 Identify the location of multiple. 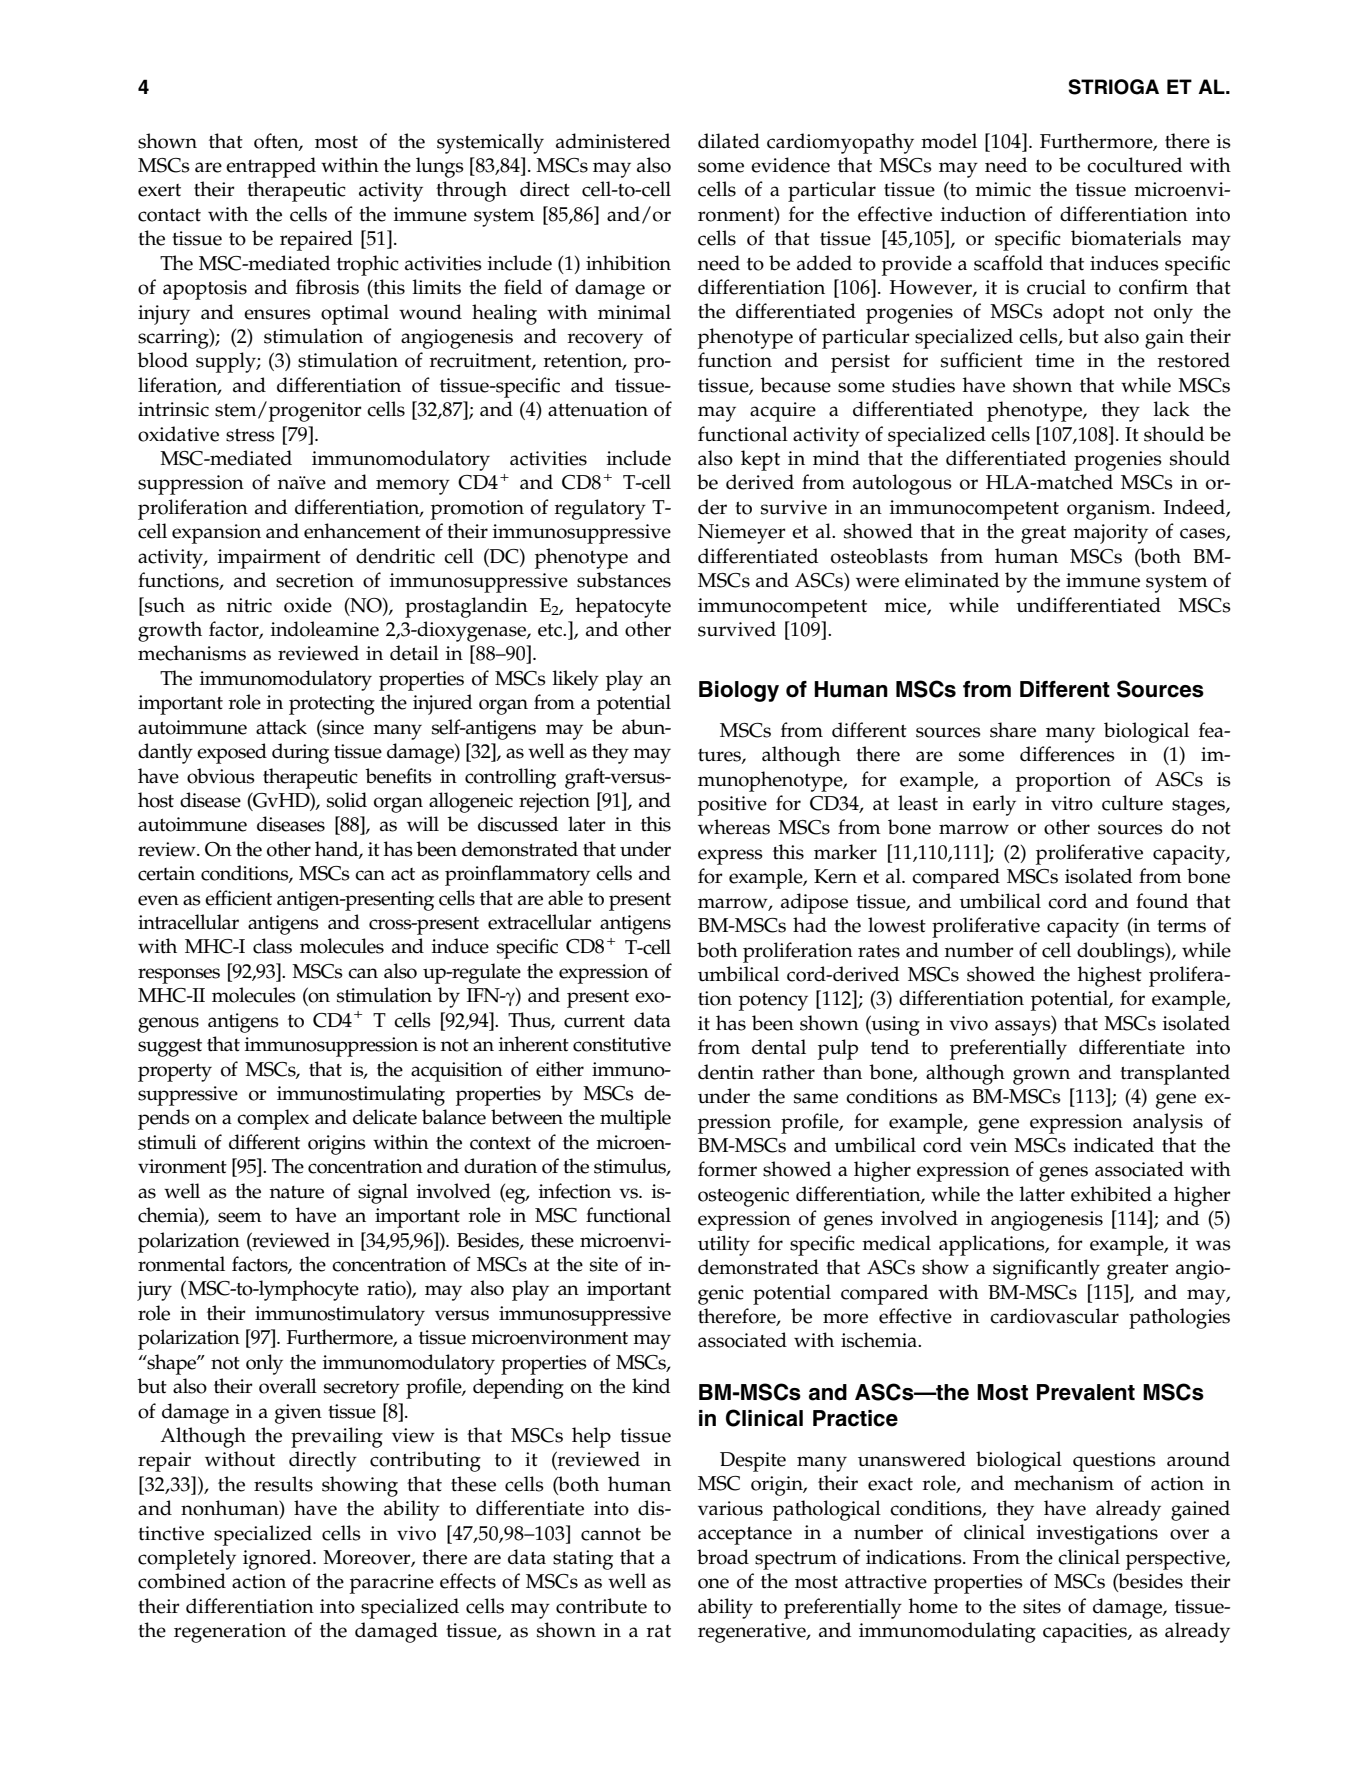
(635, 1119).
